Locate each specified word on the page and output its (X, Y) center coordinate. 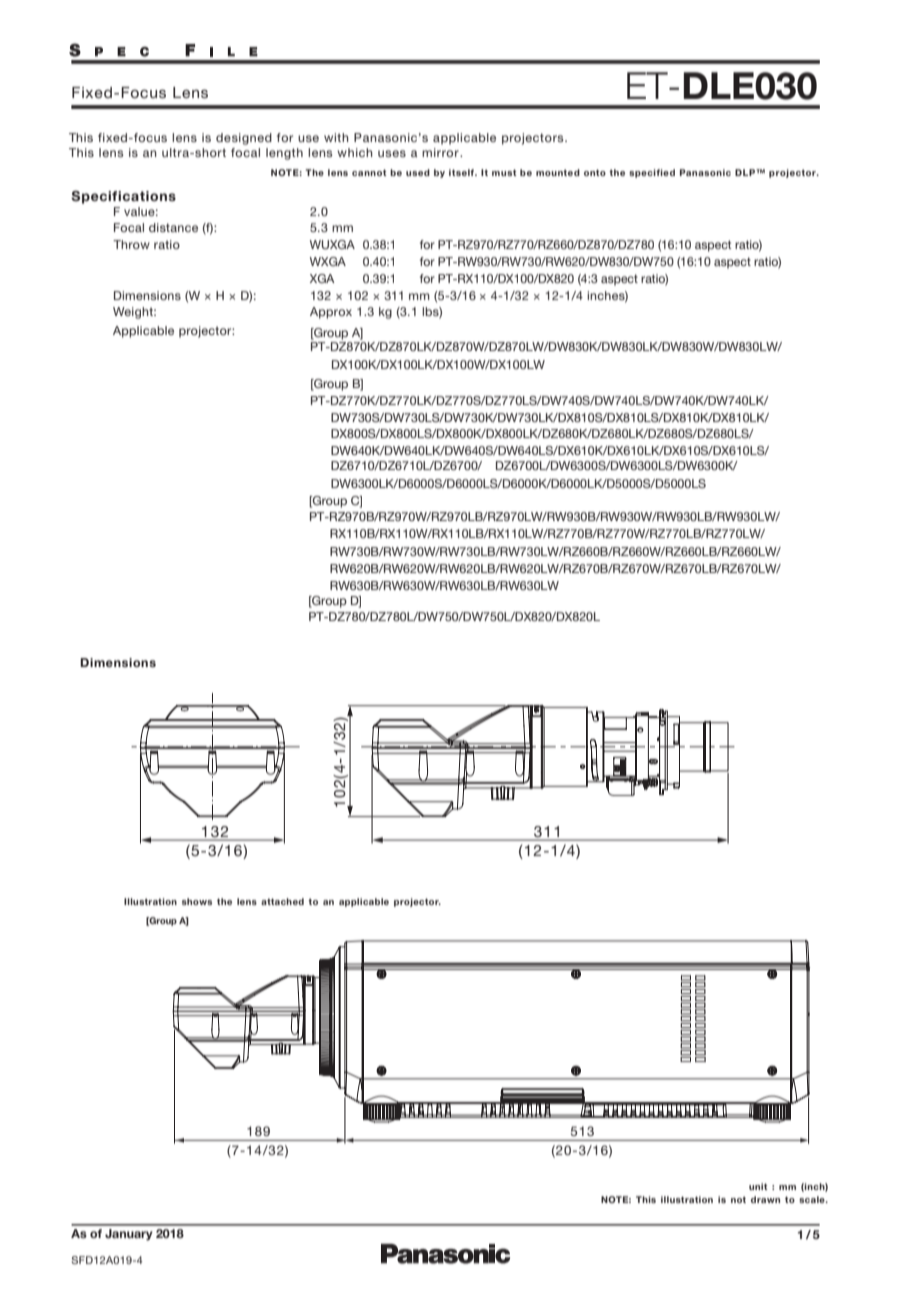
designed (244, 139)
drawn (765, 1199)
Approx (331, 313)
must (504, 172)
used (418, 172)
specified (652, 173)
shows (197, 901)
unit (758, 1186)
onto (595, 172)
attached (282, 901)
